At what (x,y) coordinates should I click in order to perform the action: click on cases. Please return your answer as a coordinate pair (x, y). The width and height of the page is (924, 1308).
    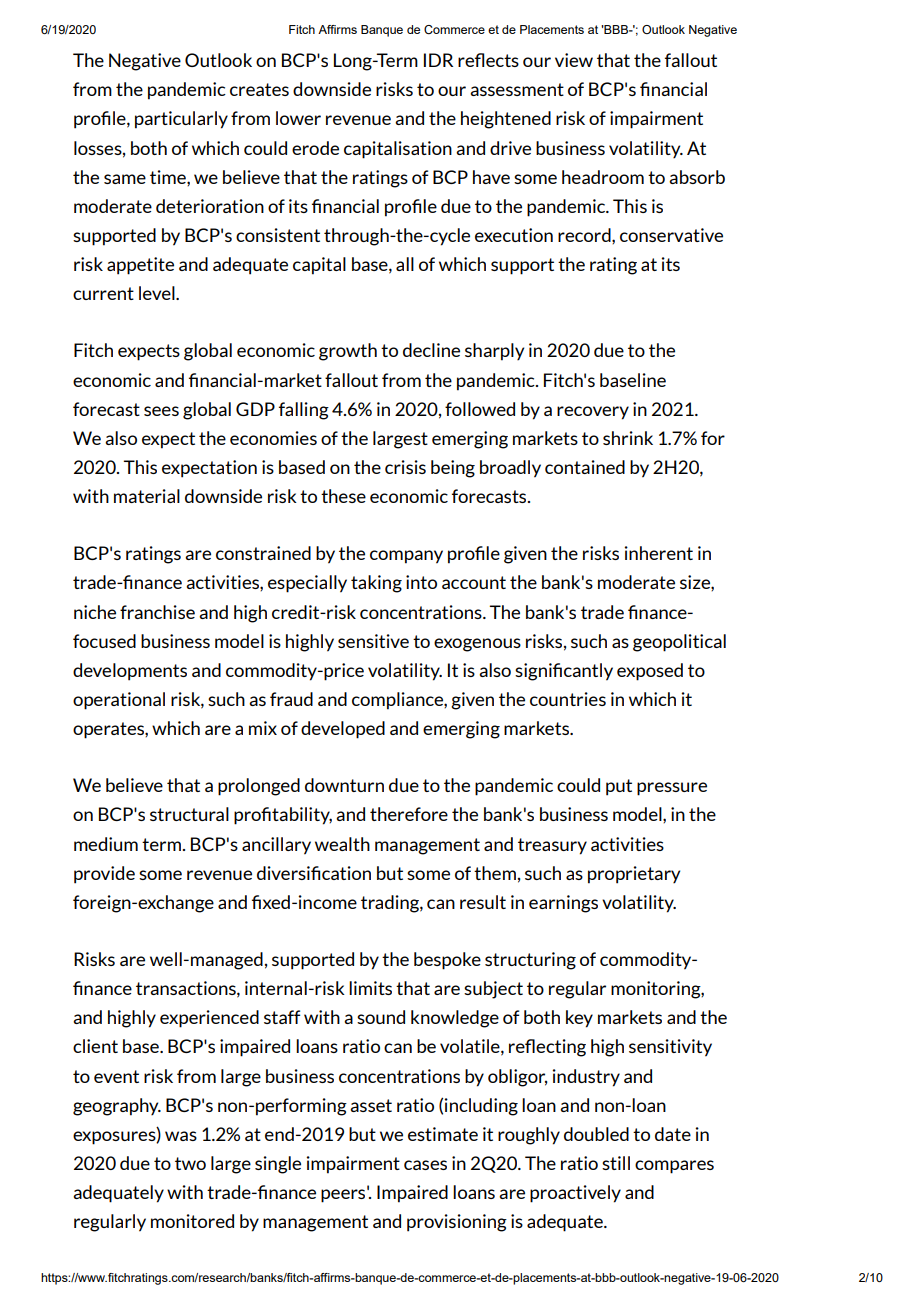
    Looking at the image, I should click on (425, 1165).
